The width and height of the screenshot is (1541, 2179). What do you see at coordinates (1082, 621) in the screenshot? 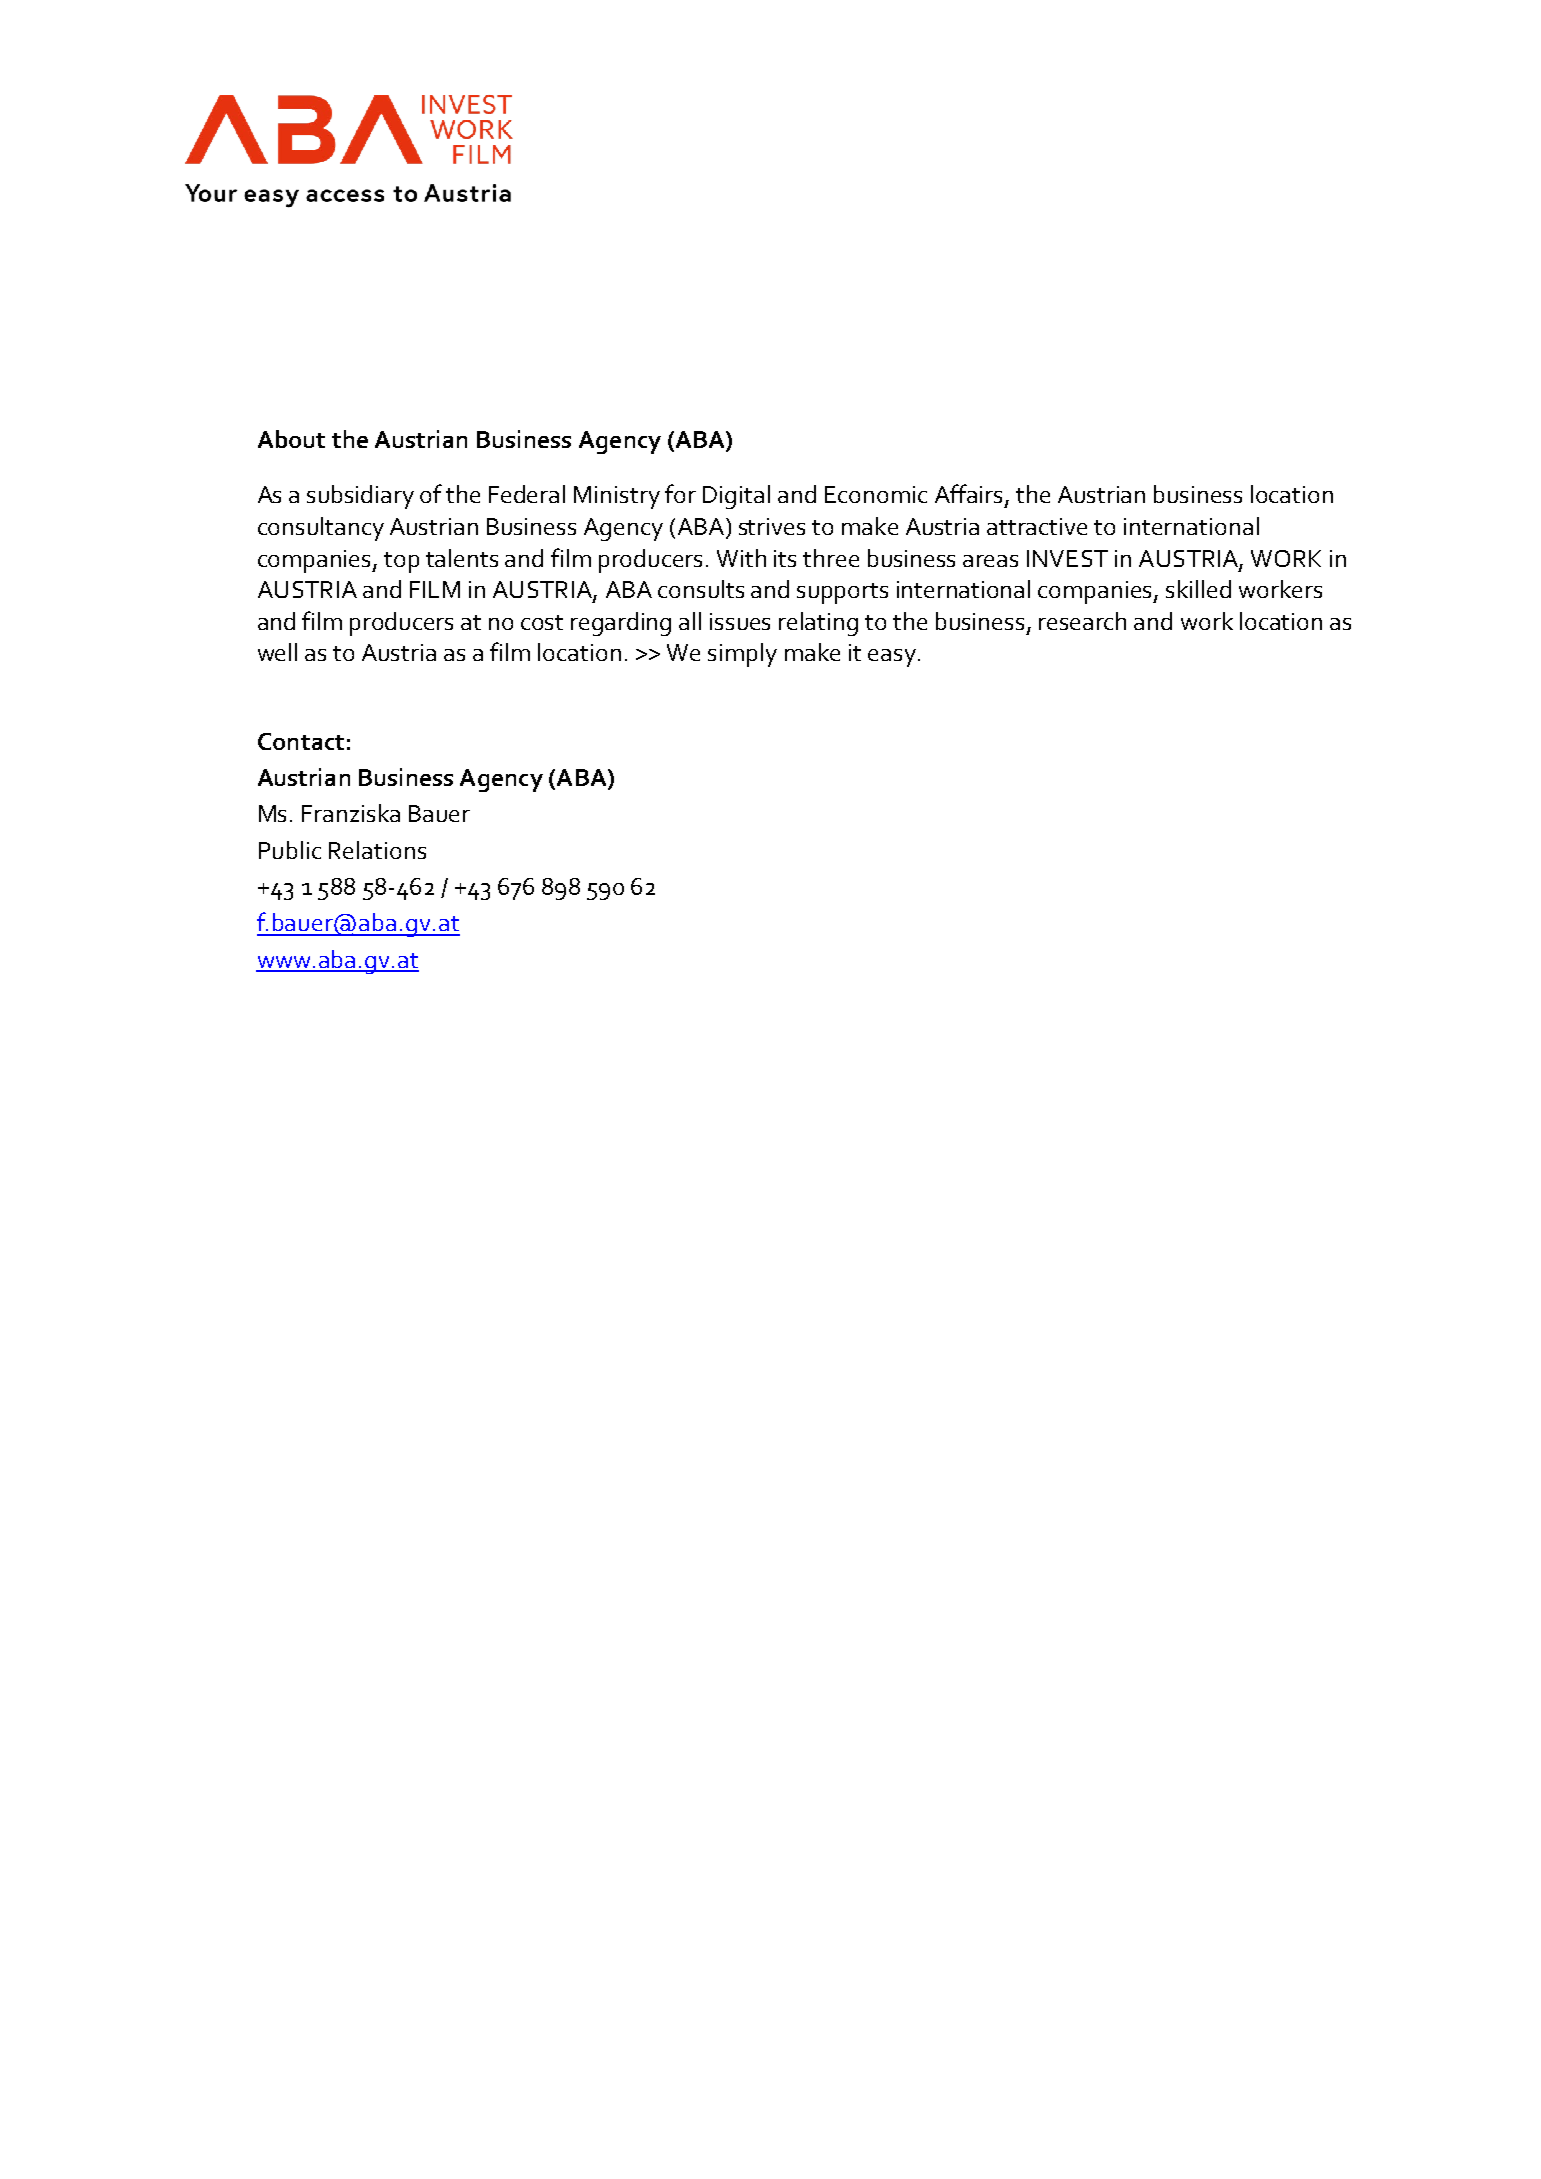
I see `research` at bounding box center [1082, 621].
